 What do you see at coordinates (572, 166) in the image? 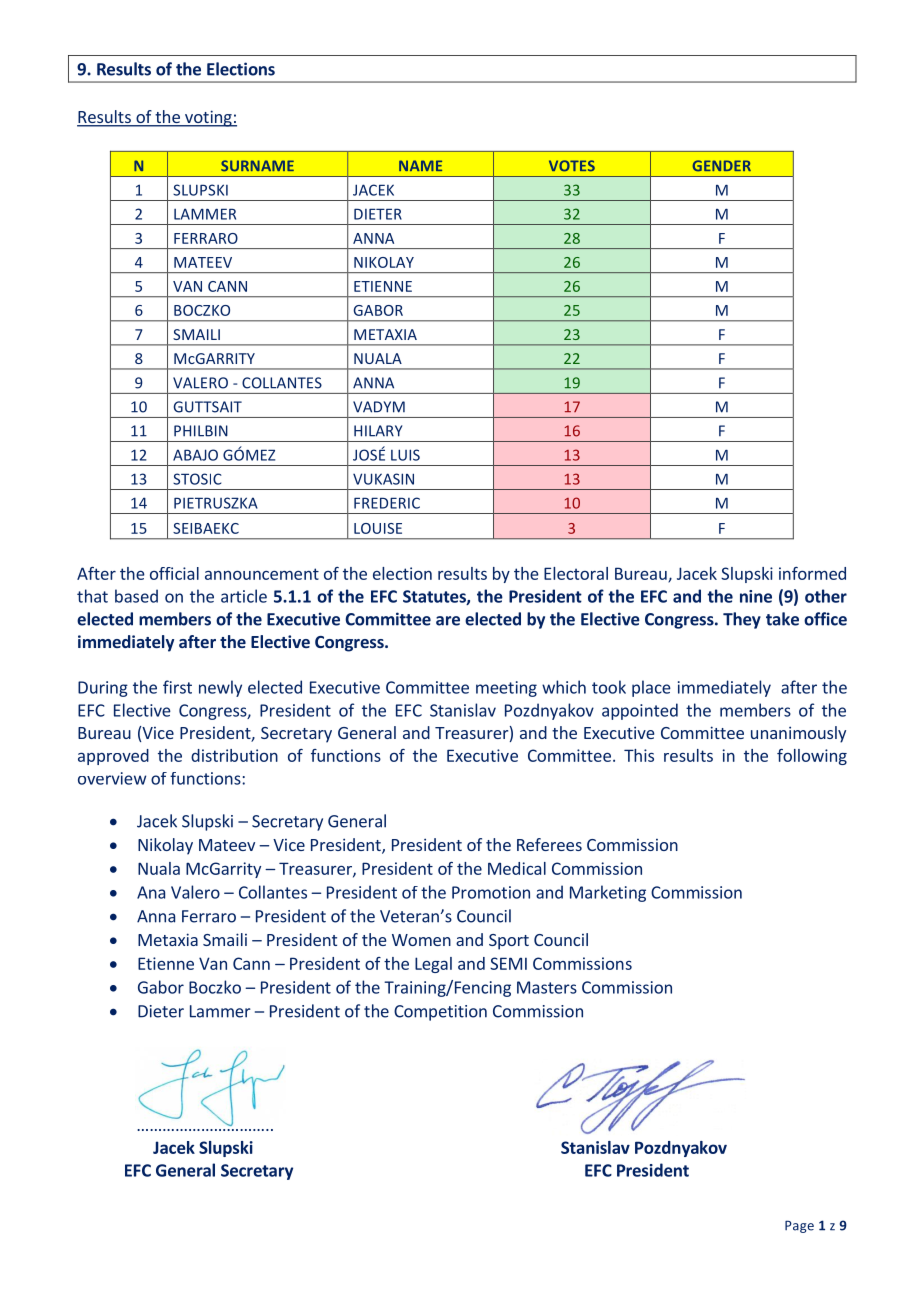
I see `VOTES` at bounding box center [572, 166].
